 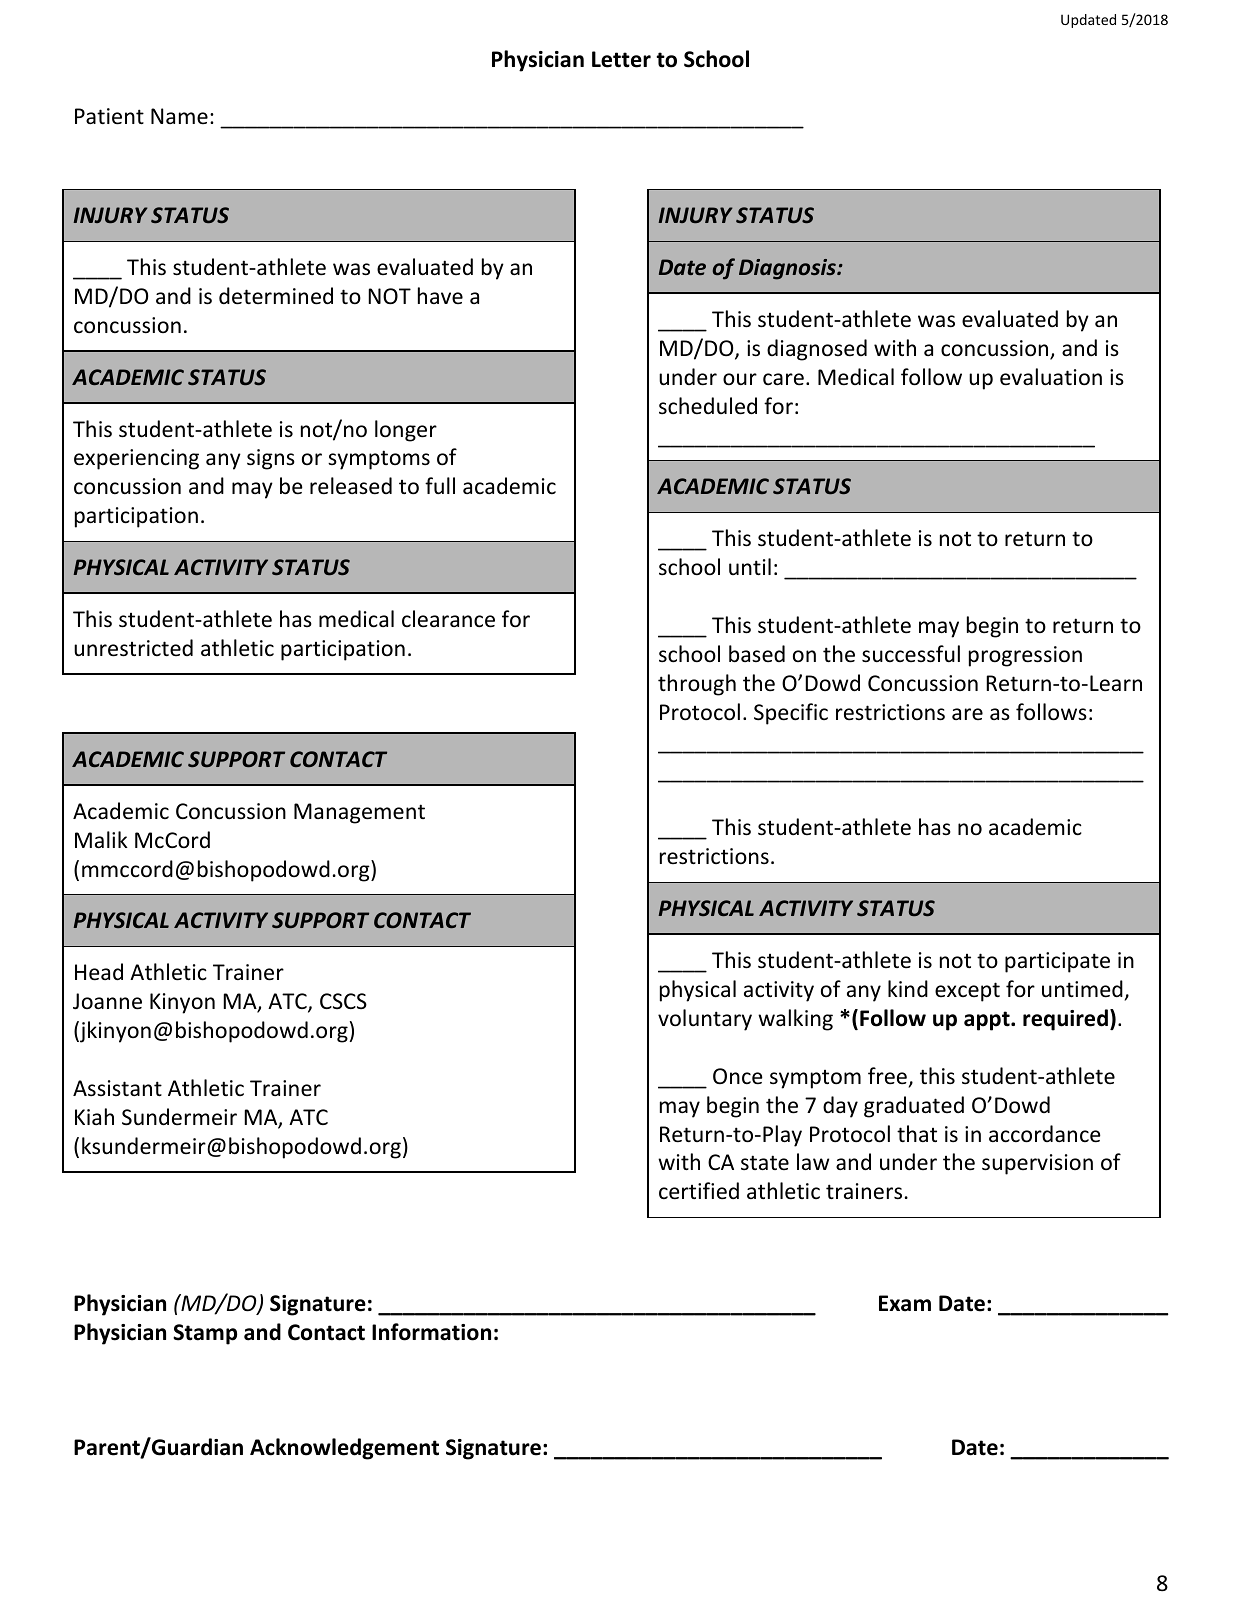 I want to click on Exam, so click(x=905, y=1303).
